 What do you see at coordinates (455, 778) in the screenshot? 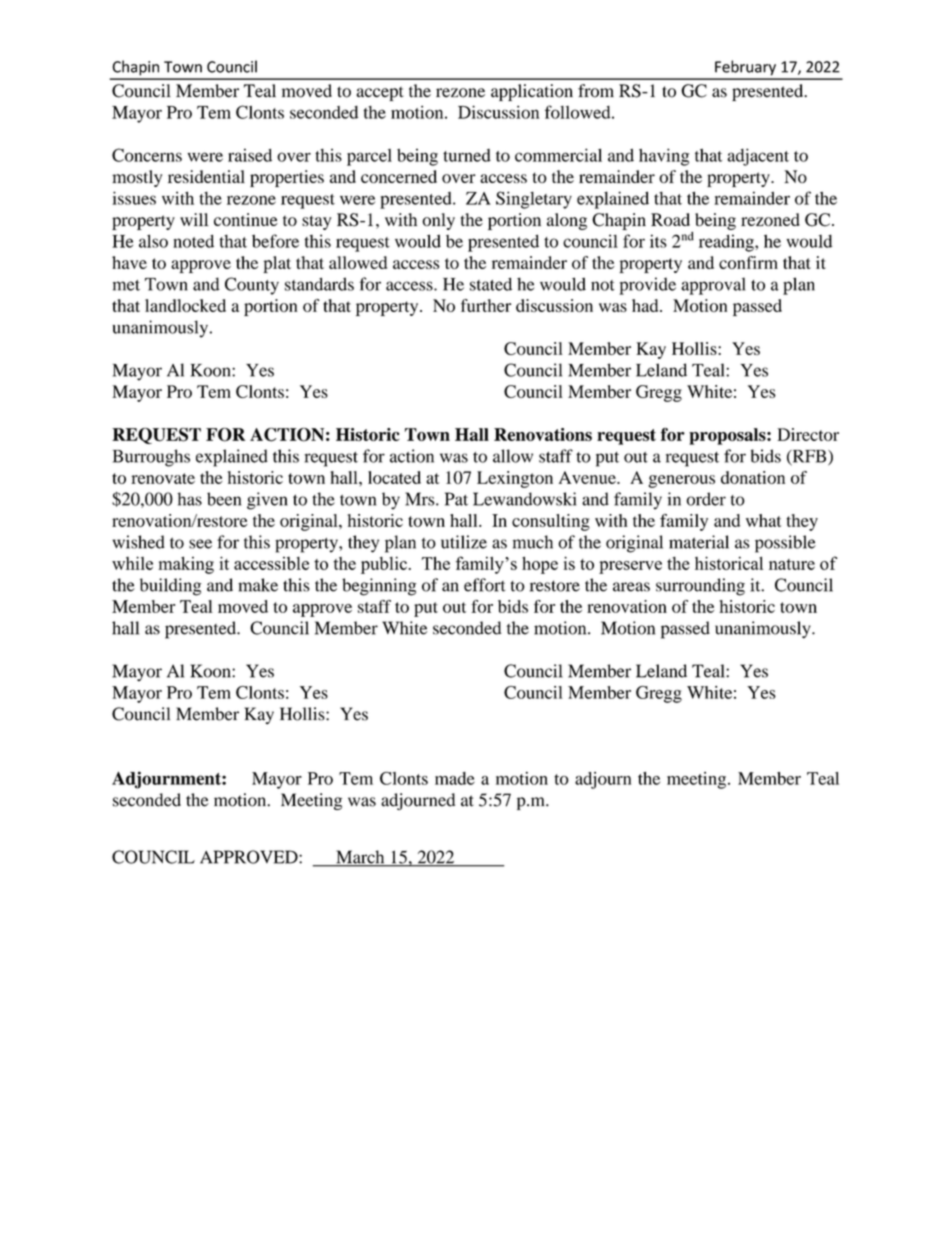
I see `made` at bounding box center [455, 778].
